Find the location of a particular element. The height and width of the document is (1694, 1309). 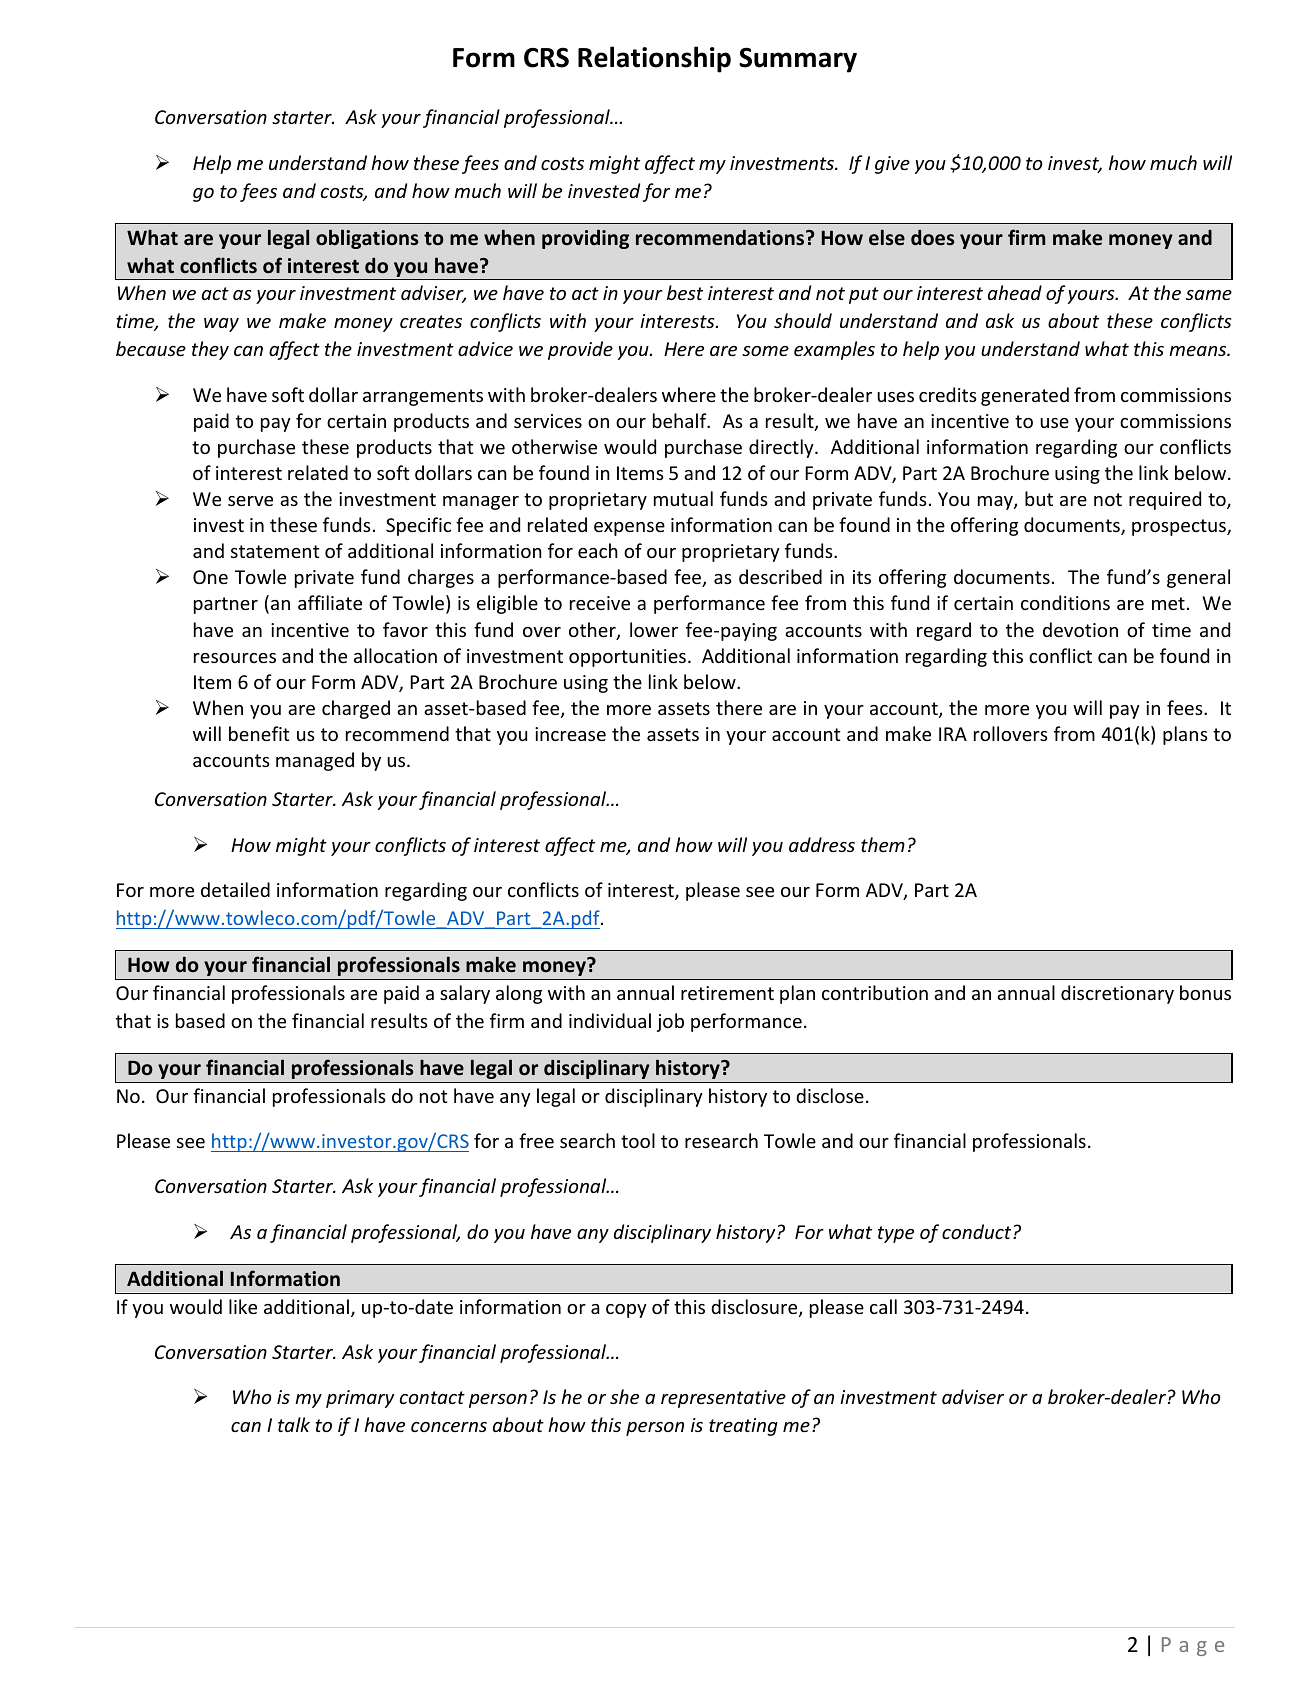

salary is located at coordinates (465, 994).
